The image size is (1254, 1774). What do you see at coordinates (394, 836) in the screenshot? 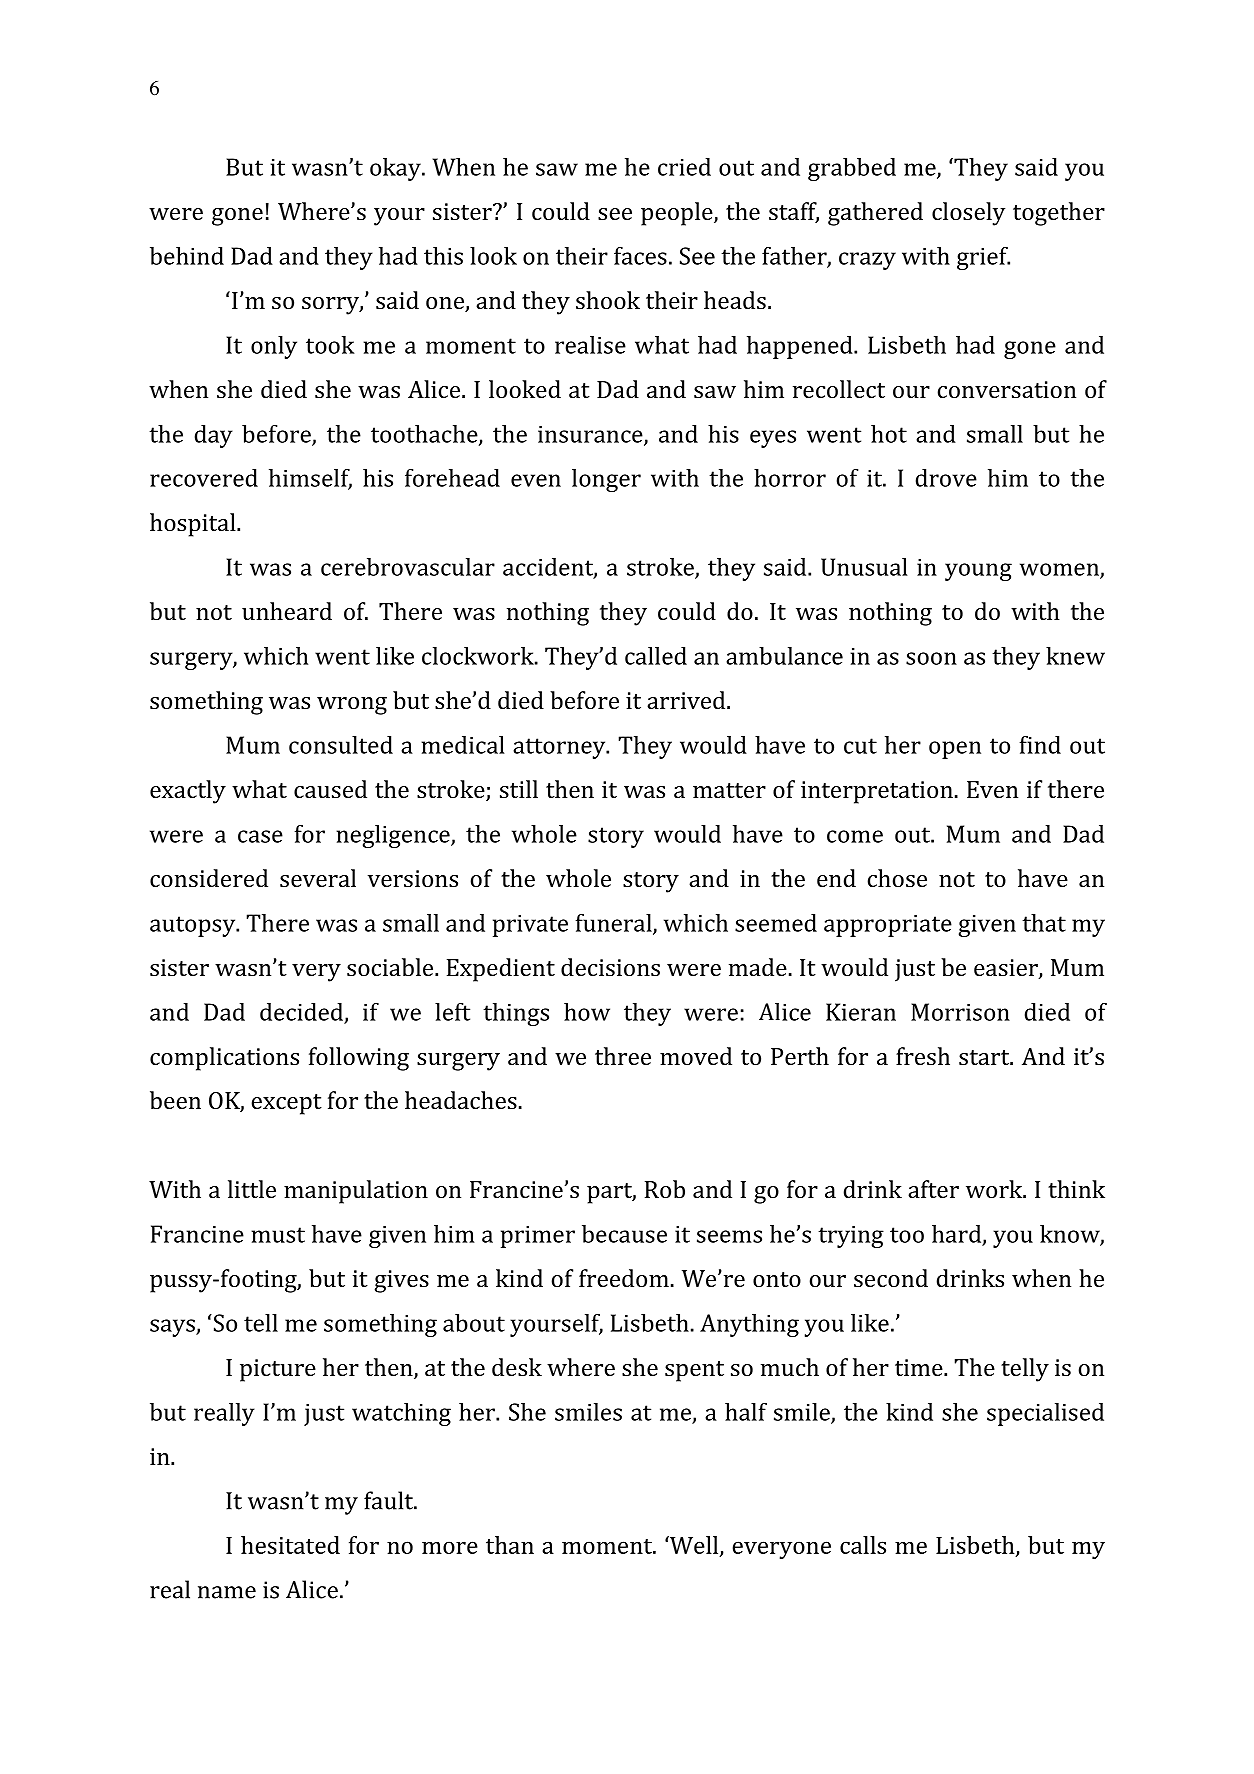
I see `negligence` at bounding box center [394, 836].
